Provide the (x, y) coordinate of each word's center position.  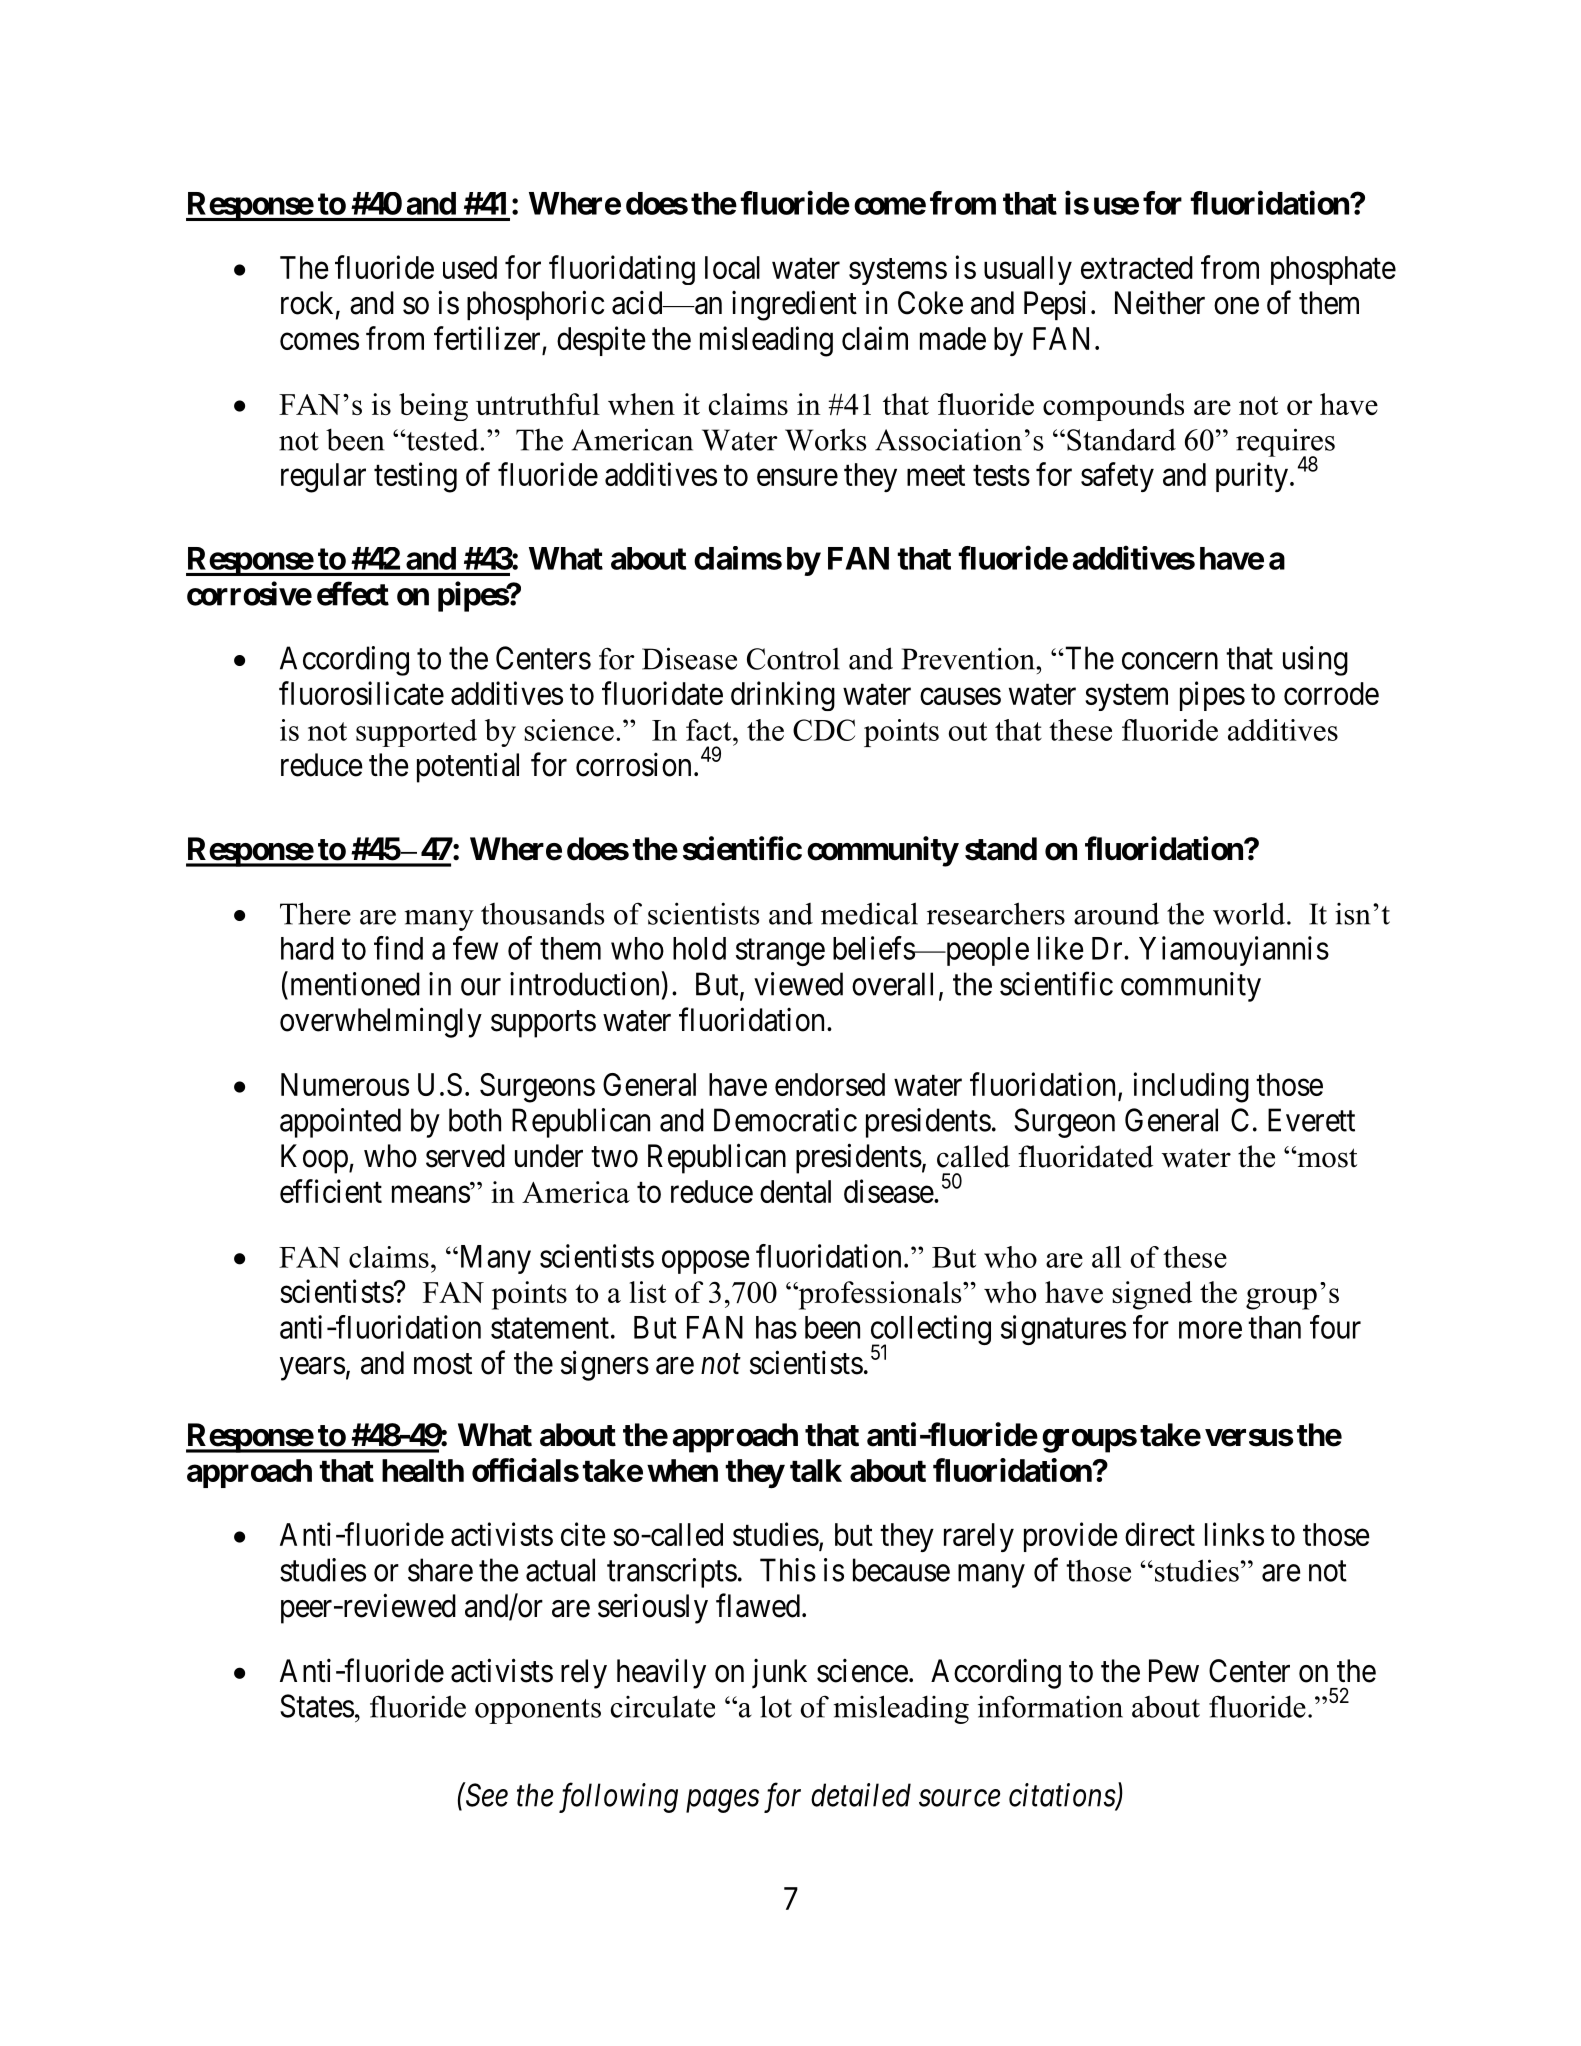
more (1210, 1330)
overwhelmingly (381, 1022)
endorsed (830, 1084)
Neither (1160, 302)
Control (793, 659)
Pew (1174, 1671)
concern (1170, 661)
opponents (538, 1711)
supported (416, 733)
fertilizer (487, 338)
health (423, 1470)
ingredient (794, 305)
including (1191, 1087)
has (776, 1327)
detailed (861, 1795)
